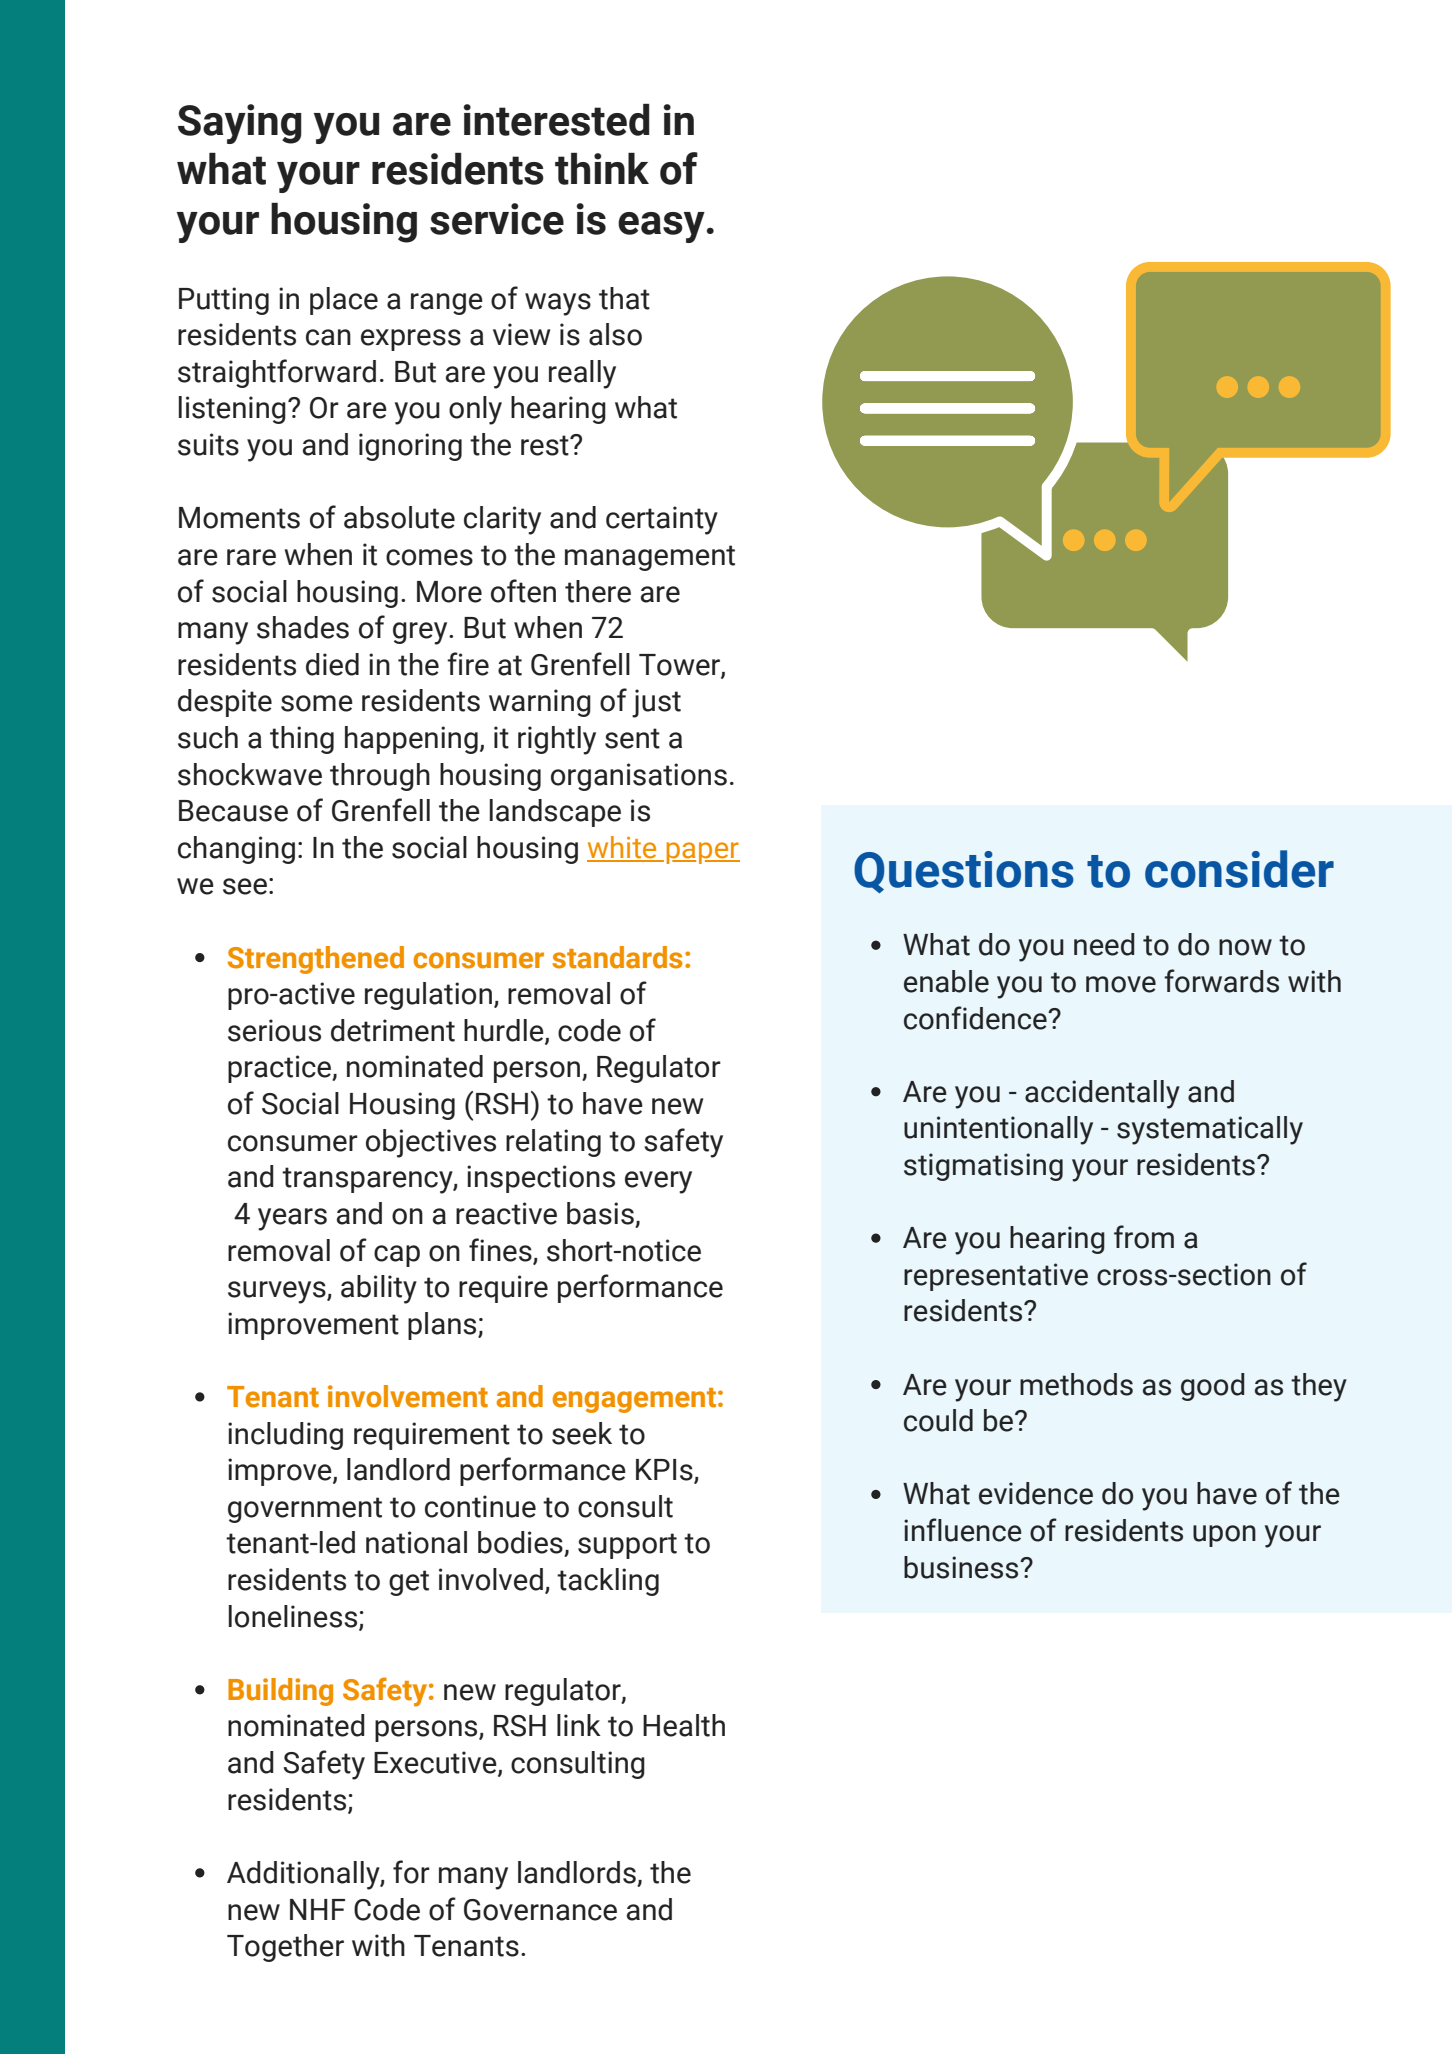  I want to click on forwards, so click(1221, 981).
